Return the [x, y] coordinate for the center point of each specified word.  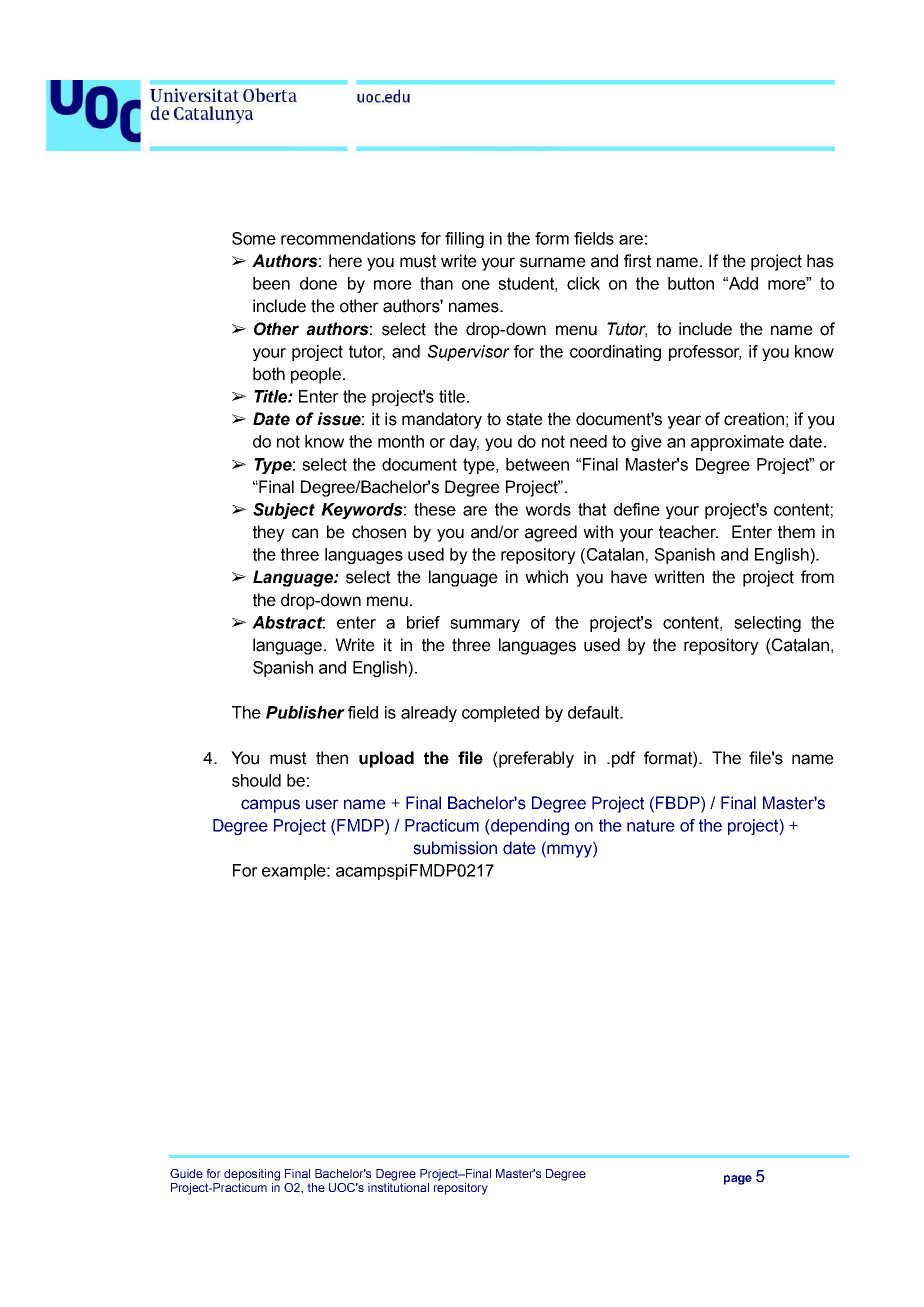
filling [464, 240]
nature [651, 825]
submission [455, 848]
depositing [252, 1175]
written [679, 577]
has [820, 261]
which [546, 577]
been [271, 283]
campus [270, 806]
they [269, 533]
